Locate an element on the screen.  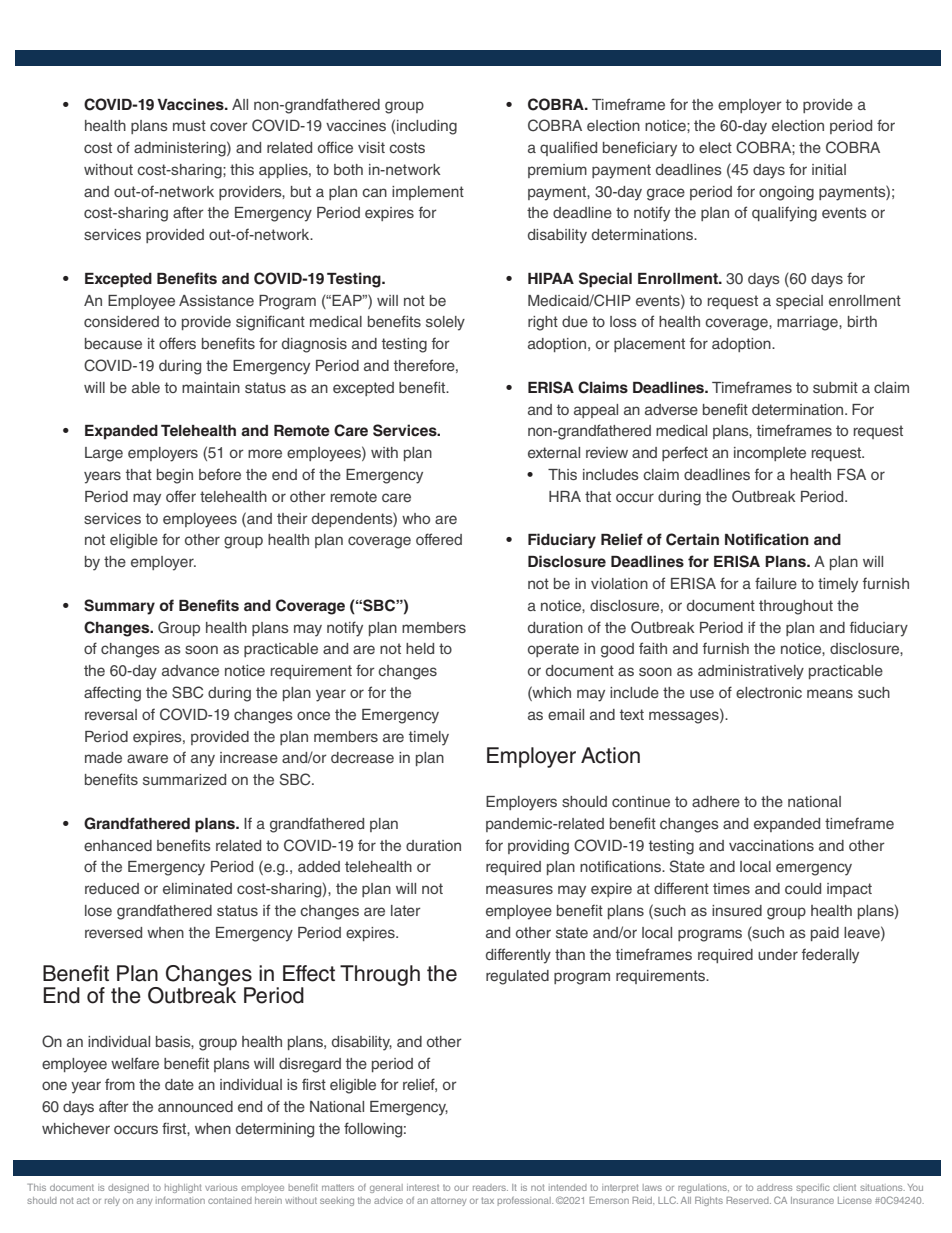
providing is located at coordinates (538, 847).
